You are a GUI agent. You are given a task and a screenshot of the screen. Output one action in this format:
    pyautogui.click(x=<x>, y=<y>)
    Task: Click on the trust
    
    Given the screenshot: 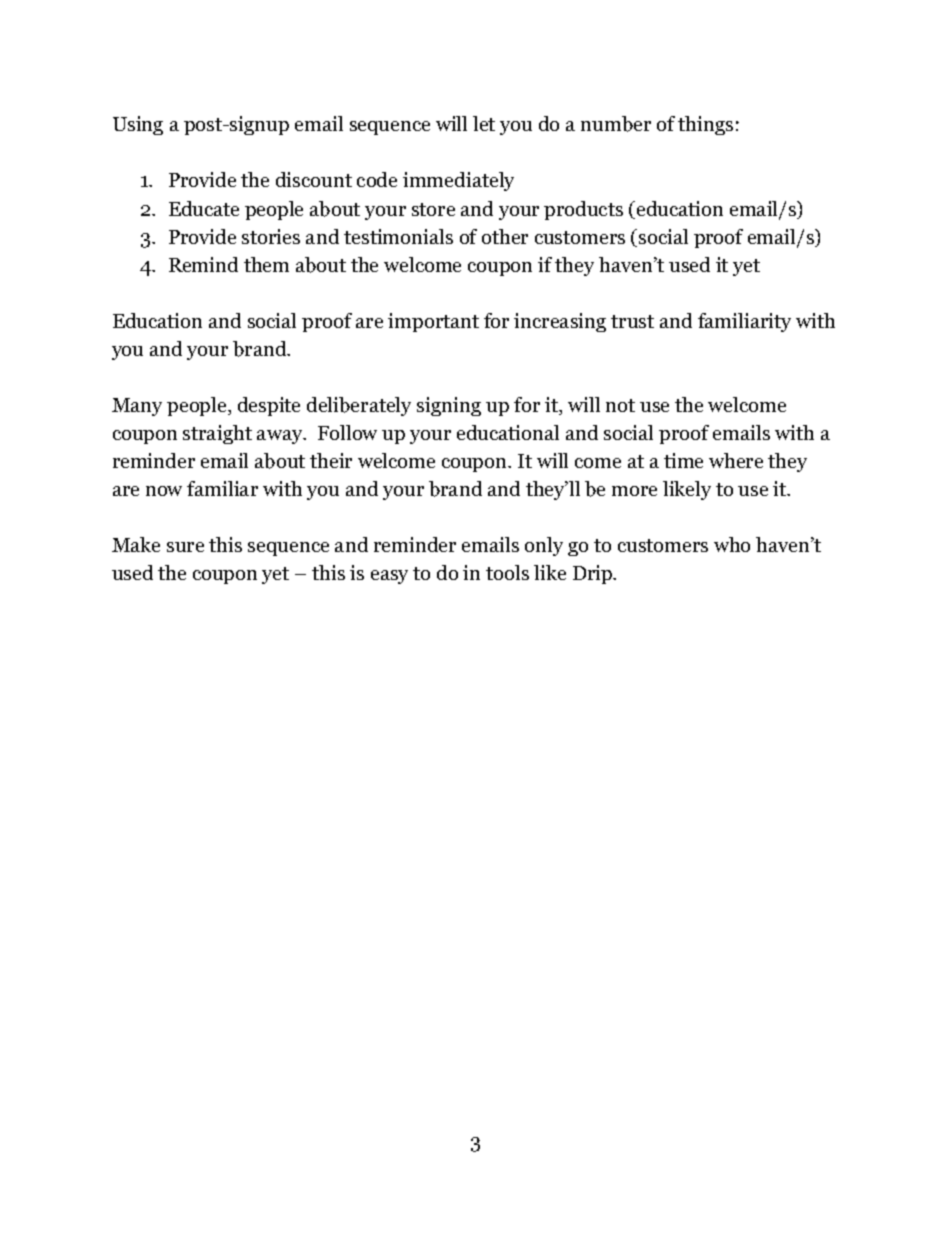 What is the action you would take?
    pyautogui.click(x=632, y=321)
